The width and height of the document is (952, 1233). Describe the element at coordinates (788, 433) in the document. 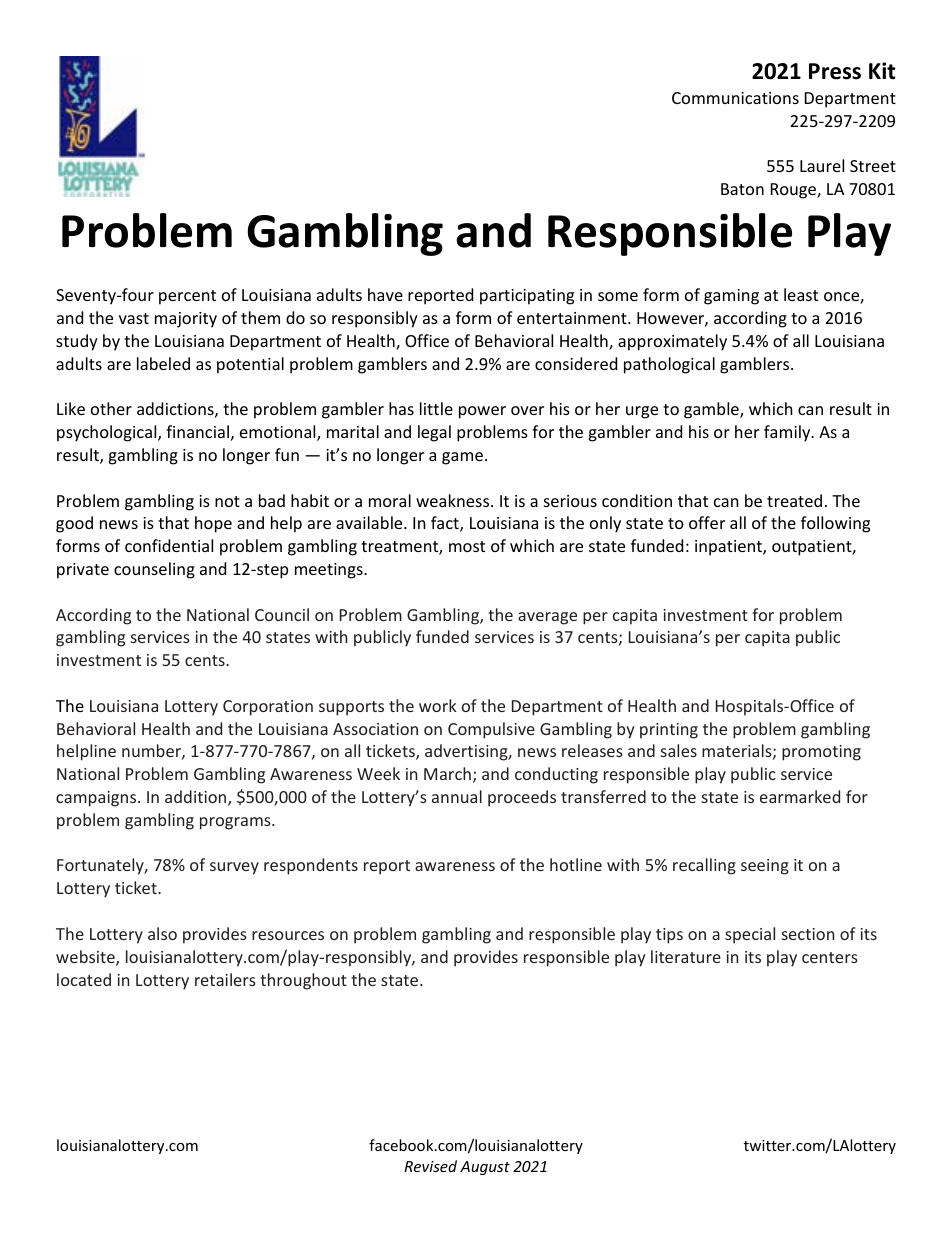

I see `family` at that location.
